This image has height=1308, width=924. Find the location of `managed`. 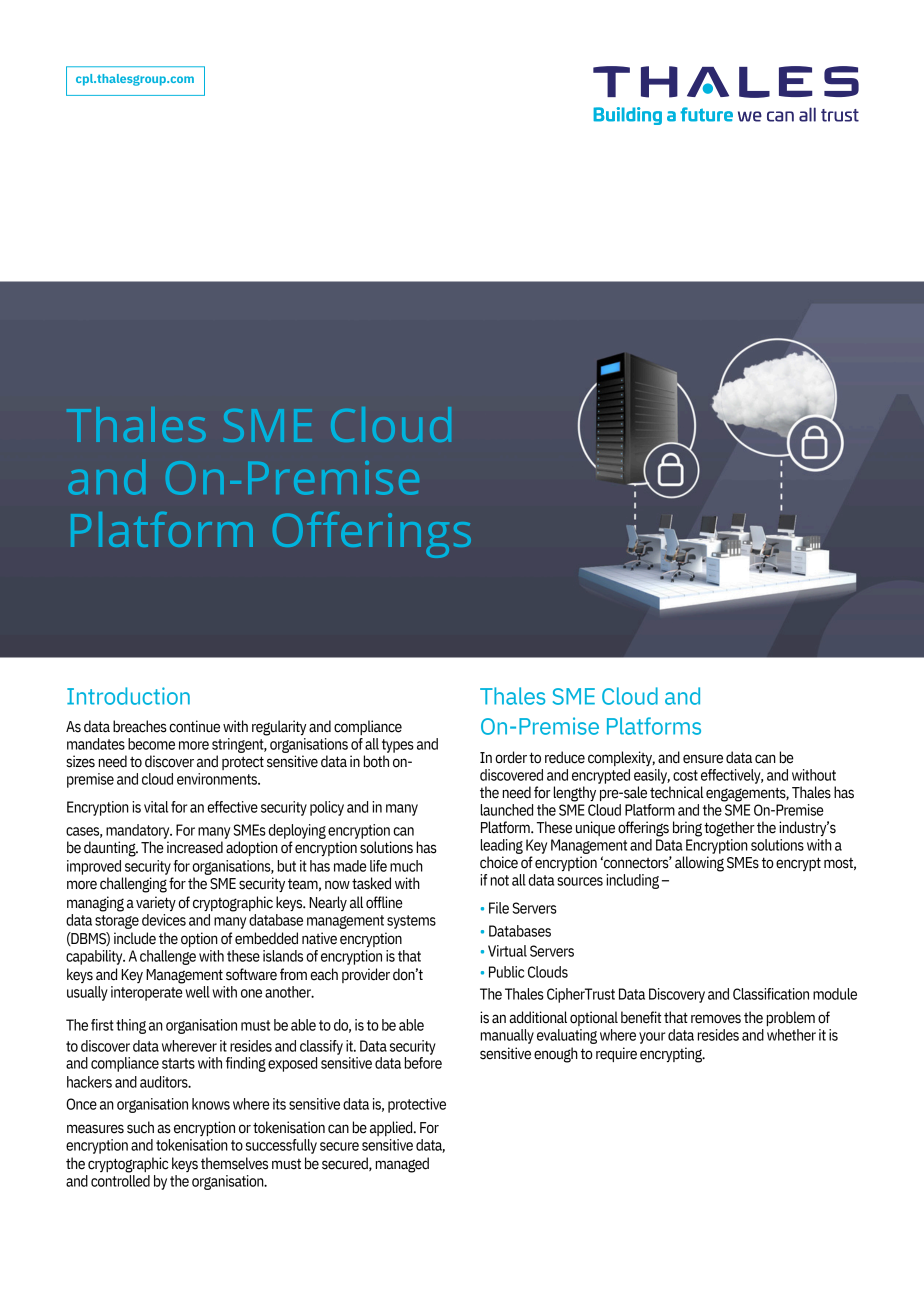

managed is located at coordinates (402, 1165).
